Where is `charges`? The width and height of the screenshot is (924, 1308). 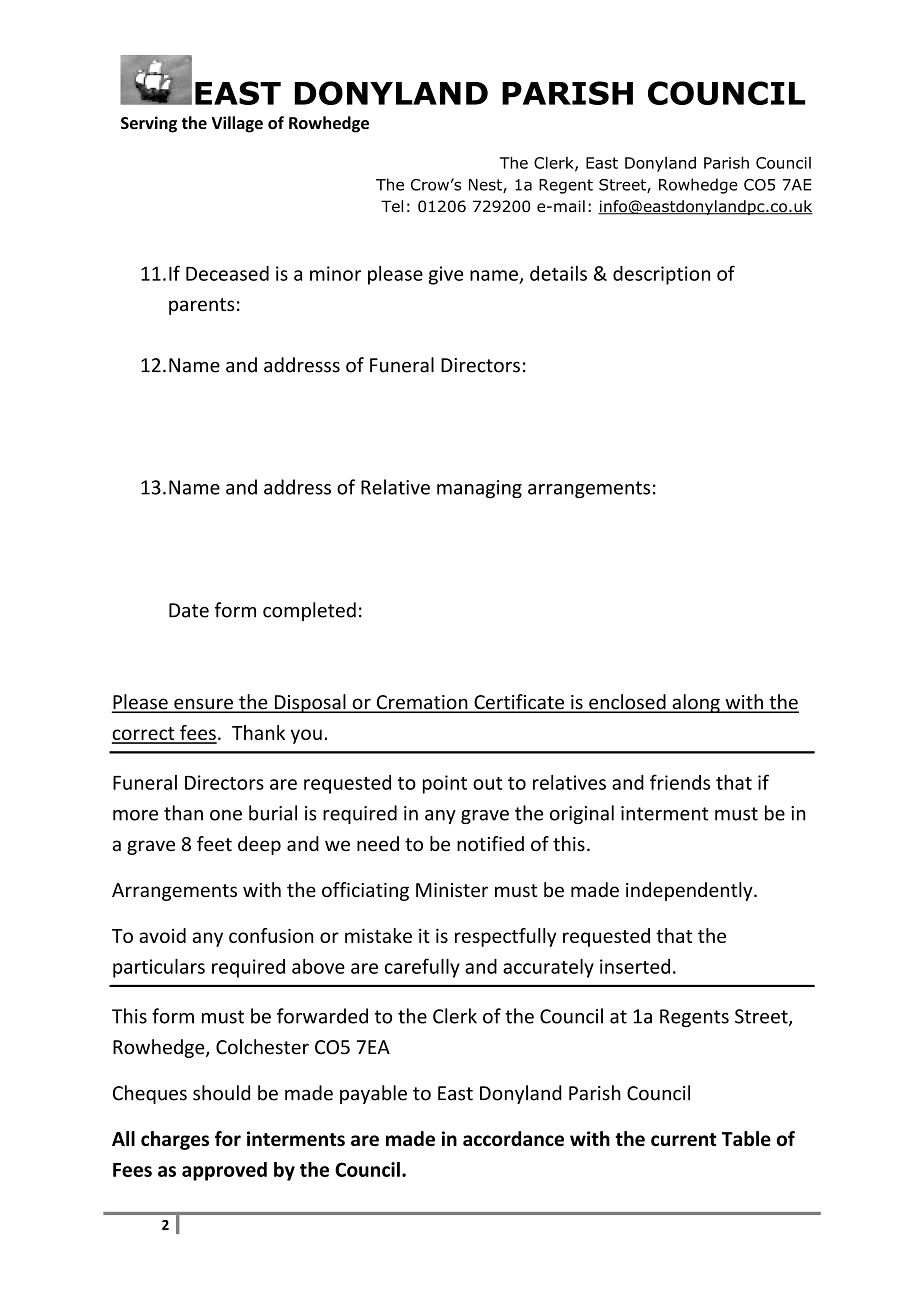
charges is located at coordinates (175, 1140).
